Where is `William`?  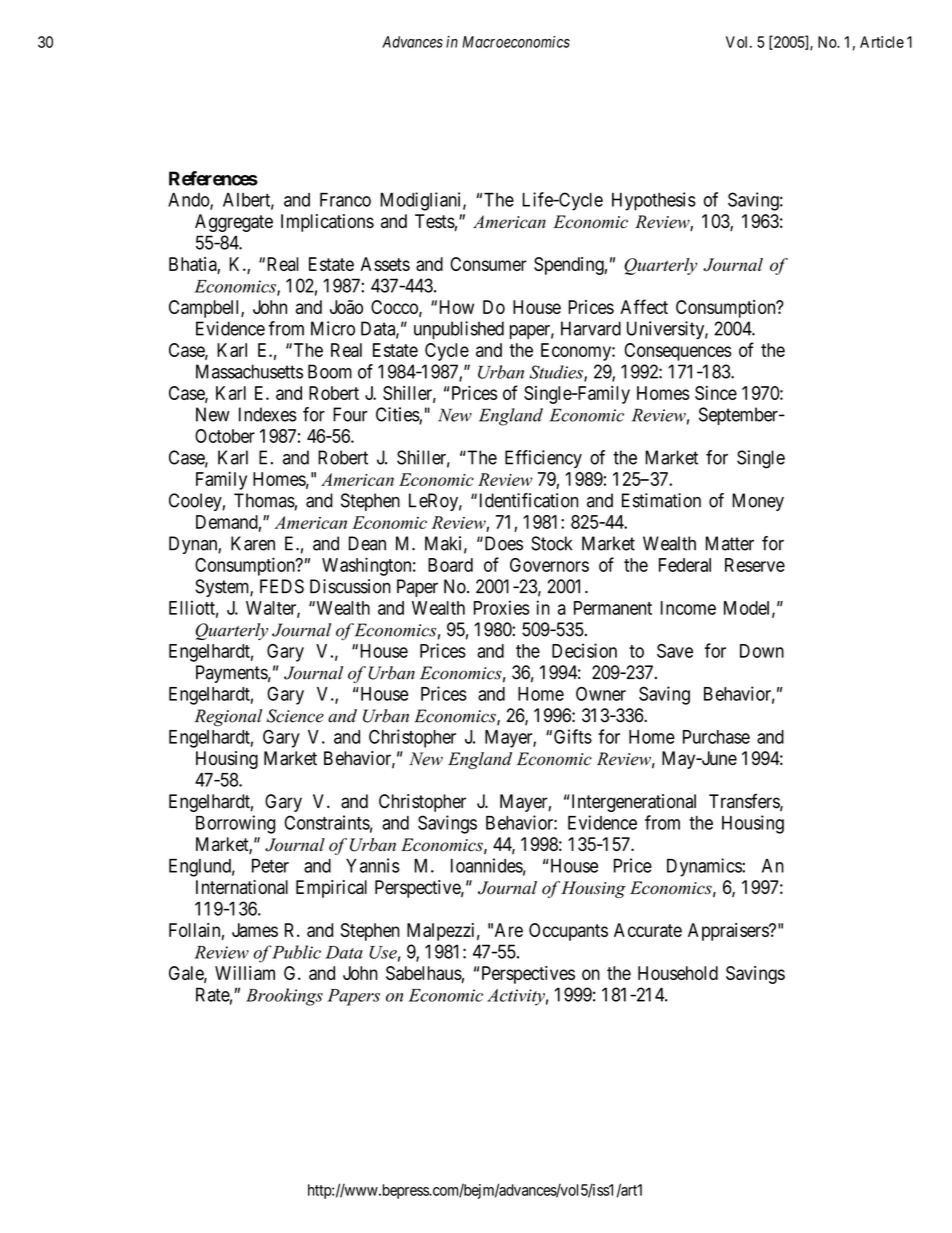 William is located at coordinates (245, 973).
